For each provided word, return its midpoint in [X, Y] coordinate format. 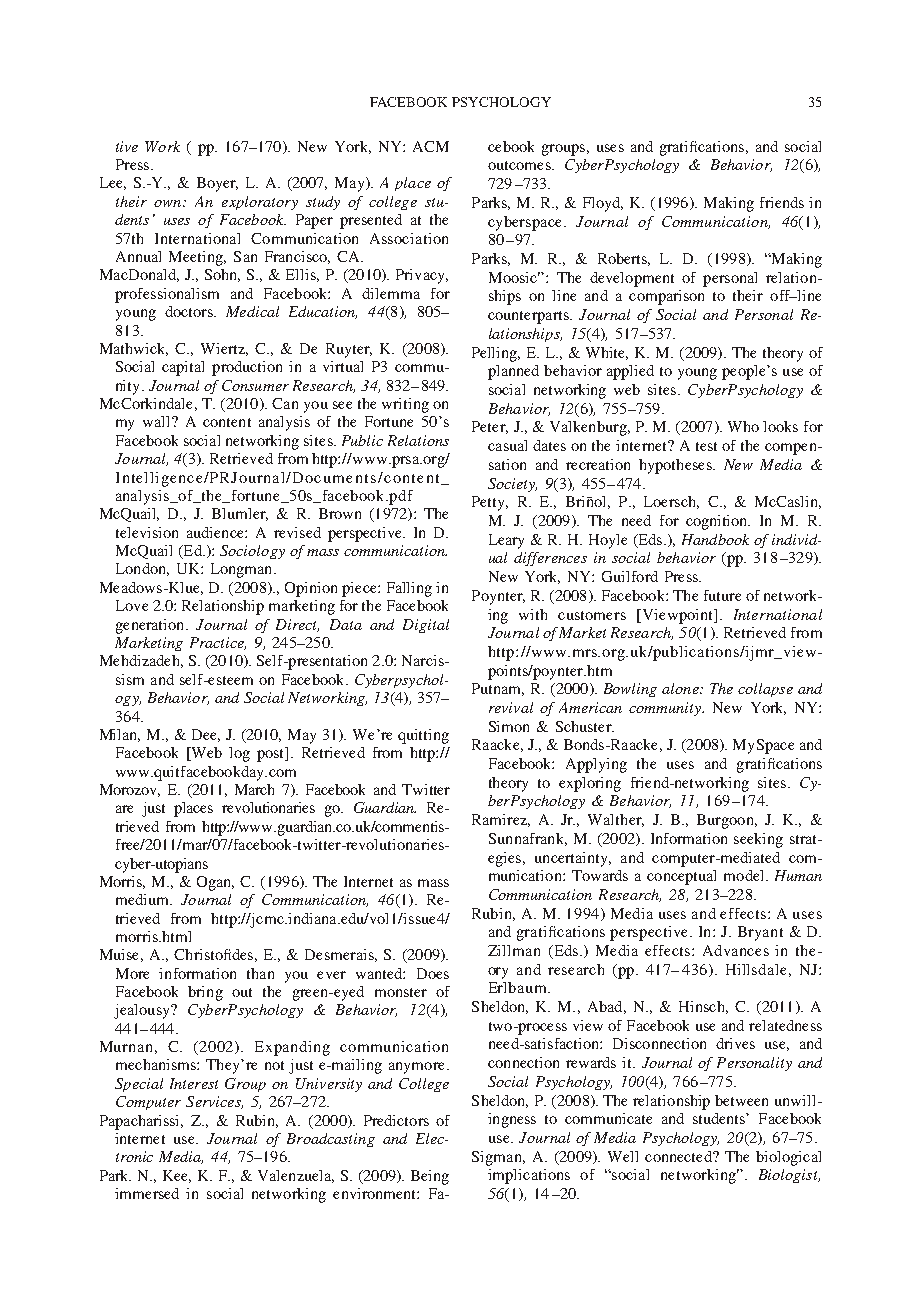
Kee [177, 1176]
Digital [426, 626]
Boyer [217, 184]
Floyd [603, 204]
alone [681, 688]
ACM [431, 146]
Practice [218, 643]
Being [430, 1177]
